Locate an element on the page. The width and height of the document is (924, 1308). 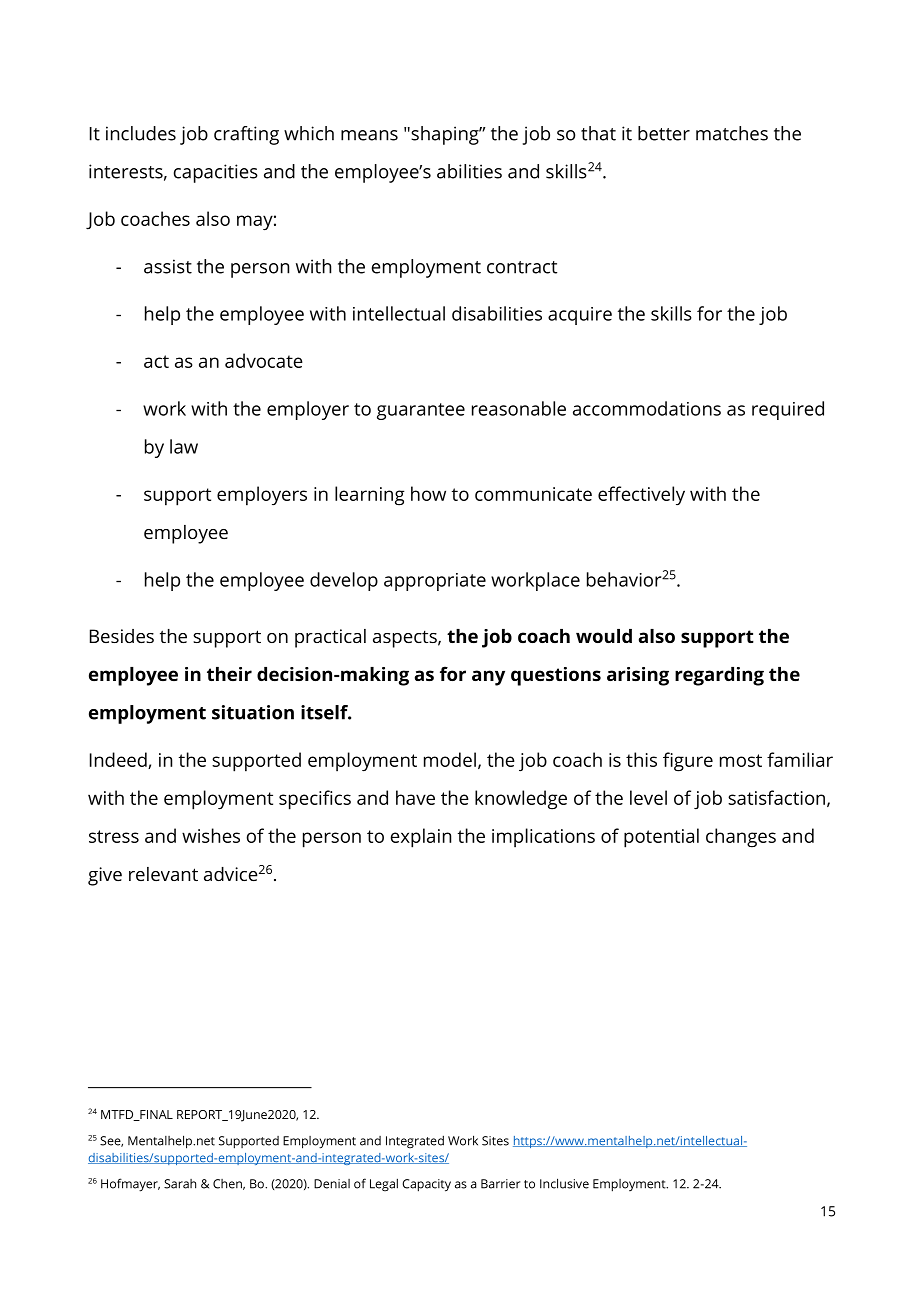
their is located at coordinates (229, 674).
